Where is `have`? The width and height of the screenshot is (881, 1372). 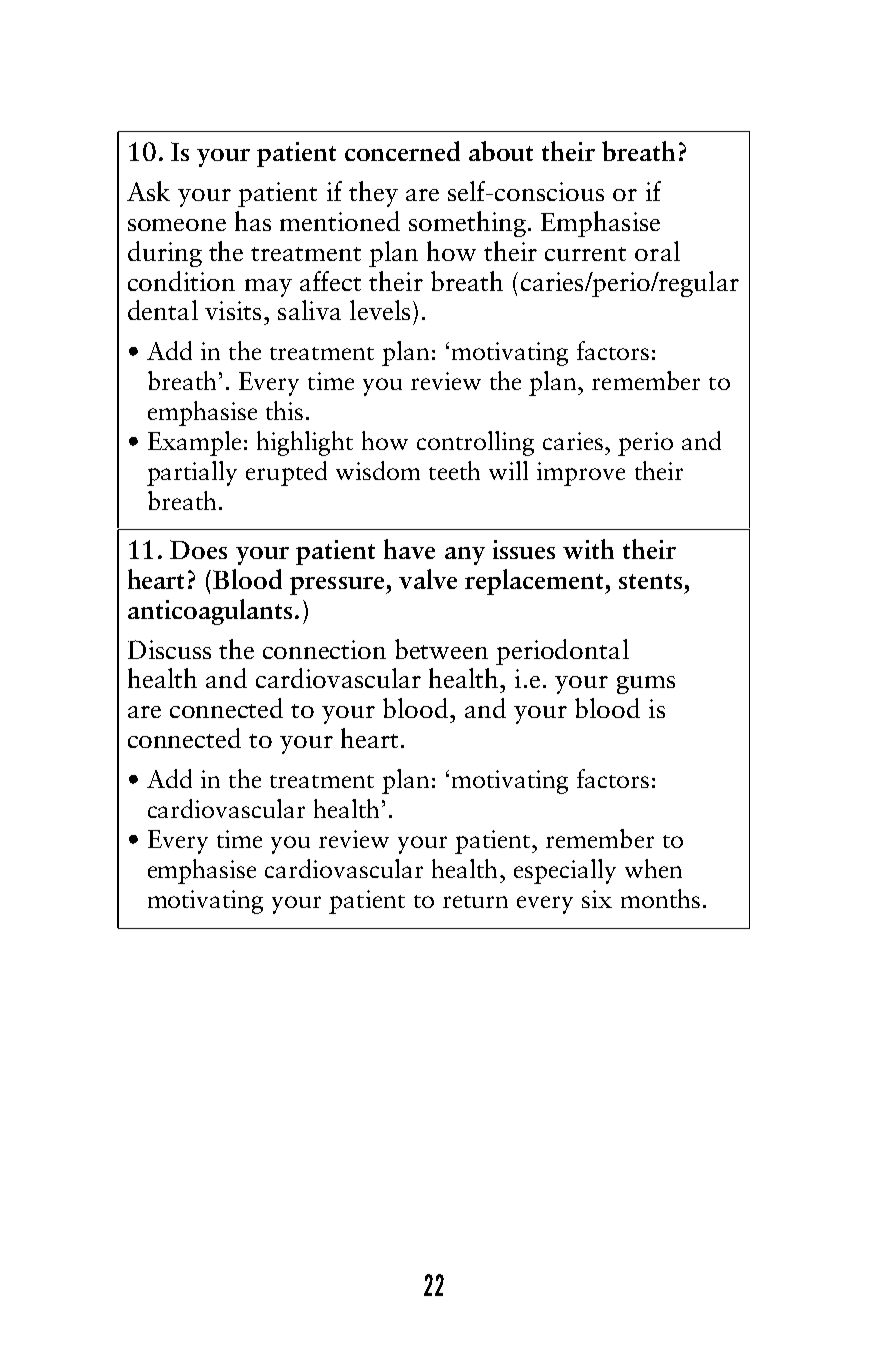 have is located at coordinates (409, 549).
